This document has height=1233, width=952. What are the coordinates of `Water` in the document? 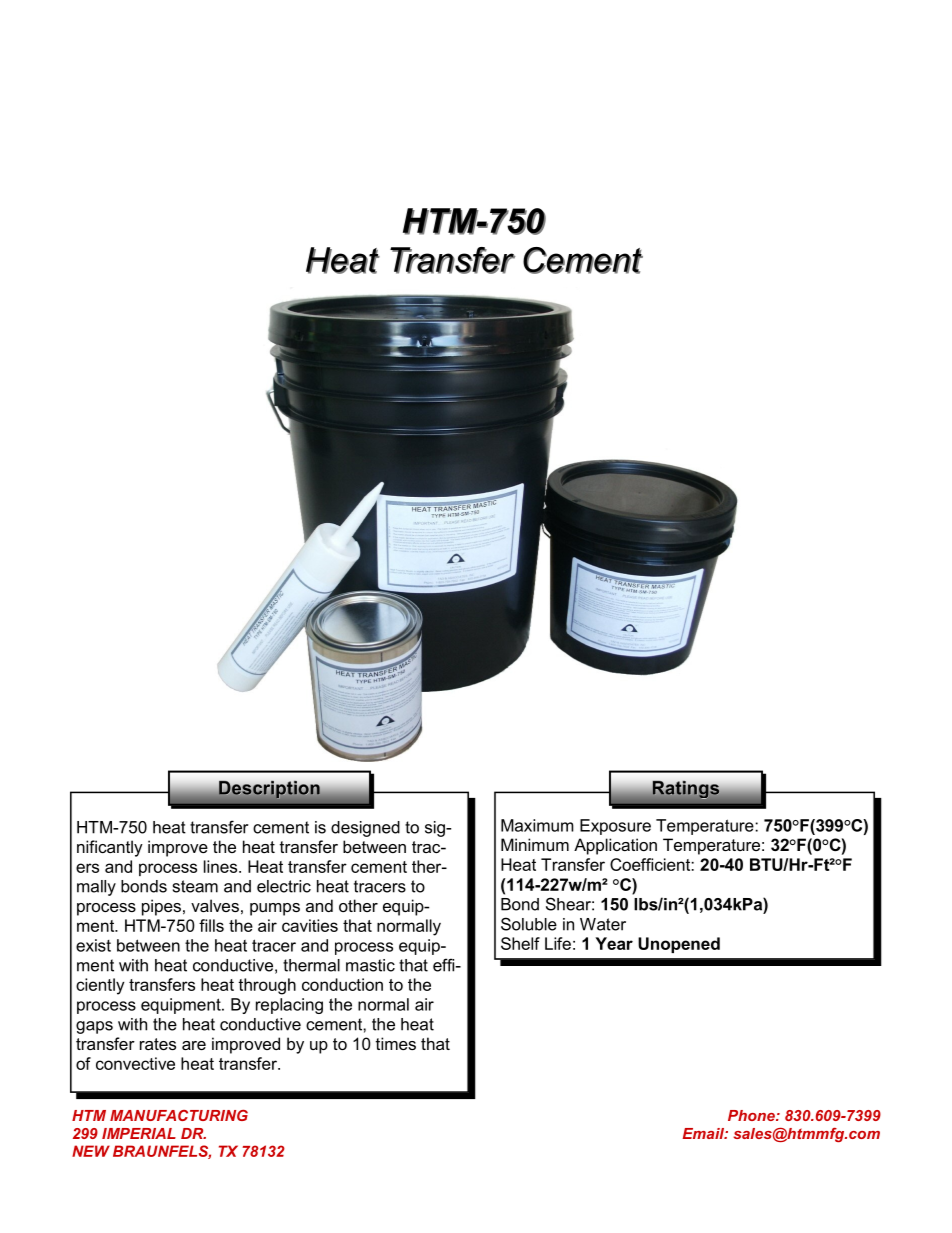 It's located at (603, 924).
